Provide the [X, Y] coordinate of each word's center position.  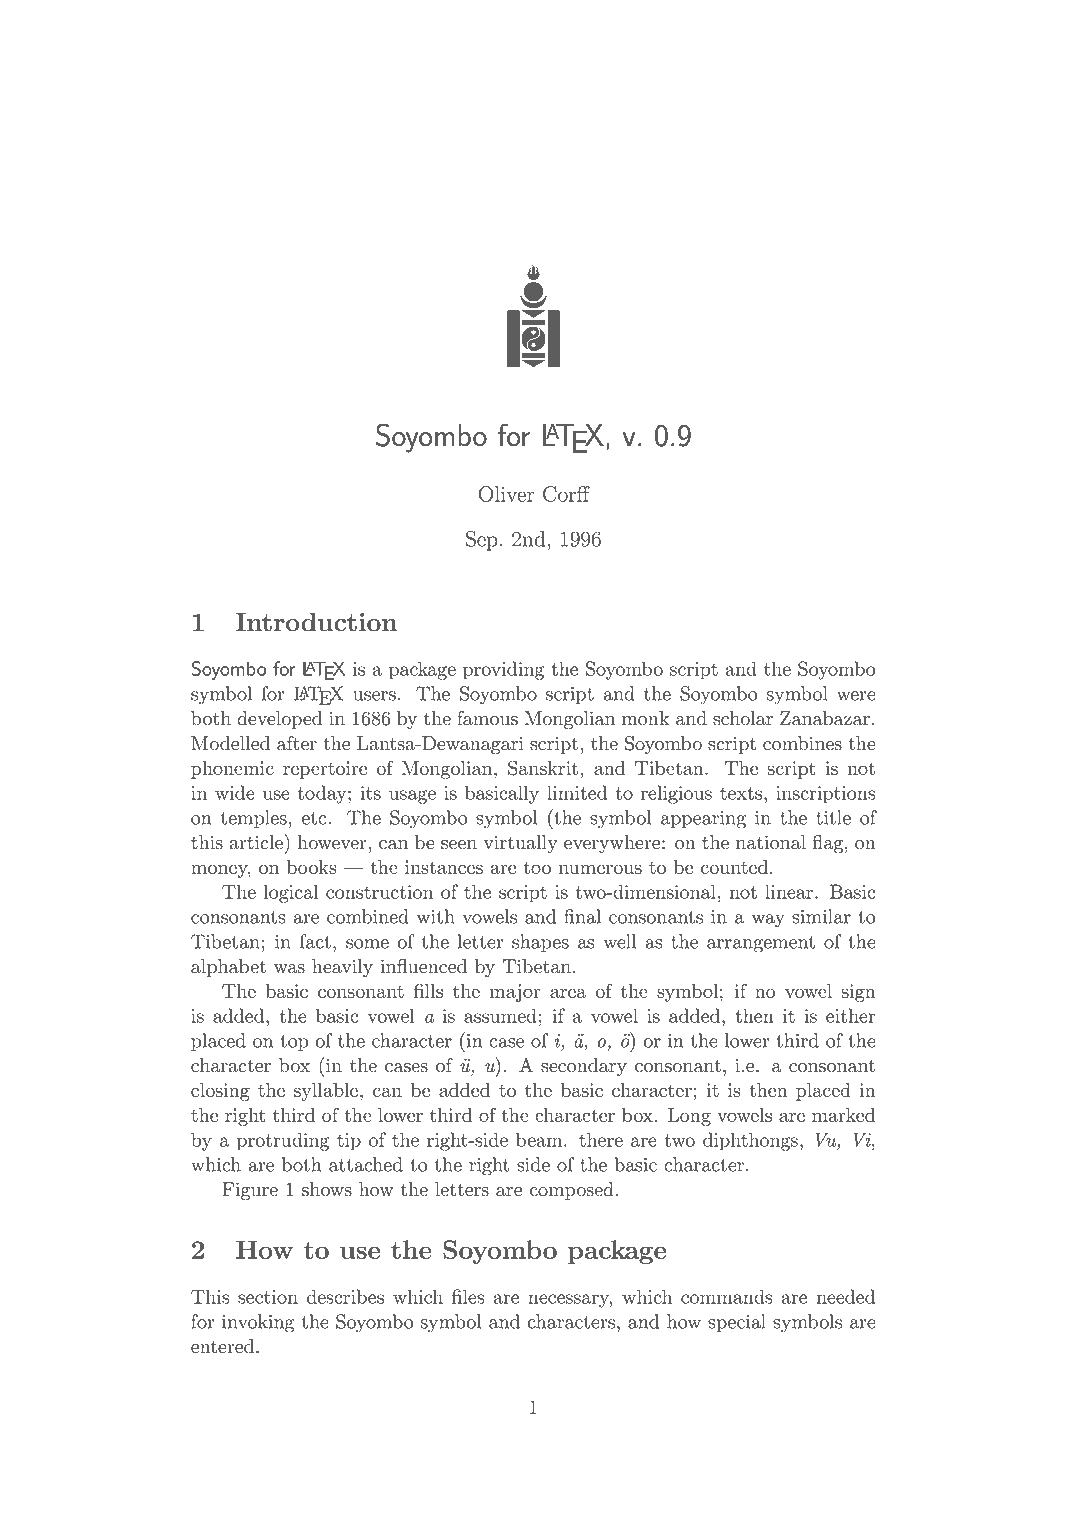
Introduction [316, 622]
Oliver [506, 494]
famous [487, 718]
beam [539, 1139]
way [768, 921]
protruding [283, 1141]
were [856, 696]
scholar [743, 718]
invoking [258, 1323]
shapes [540, 943]
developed [279, 720]
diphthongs [750, 1141]
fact [315, 941]
